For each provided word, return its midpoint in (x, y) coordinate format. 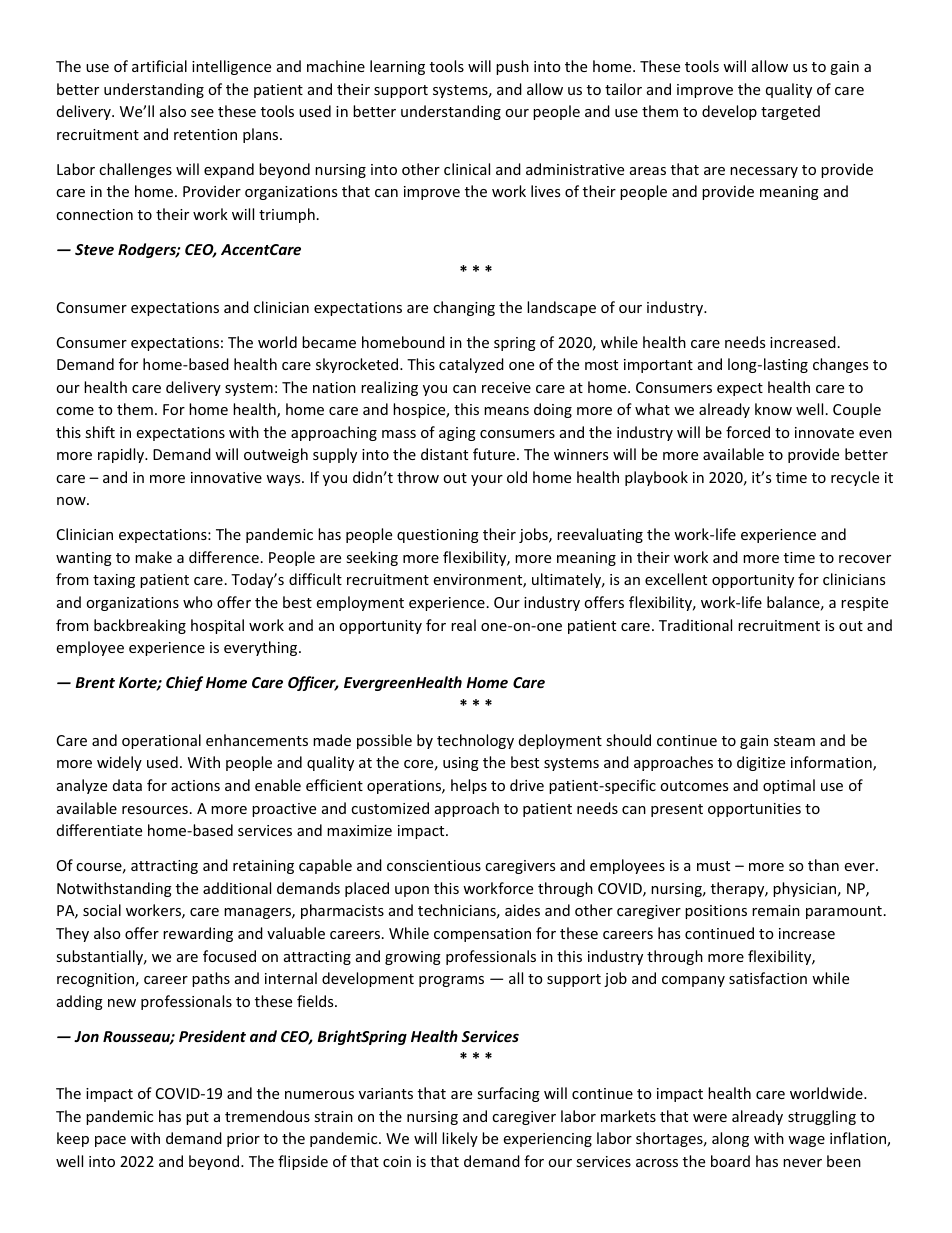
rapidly (122, 455)
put (197, 1118)
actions (195, 785)
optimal (789, 786)
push (512, 67)
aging (457, 434)
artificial (159, 66)
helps (469, 786)
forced (748, 432)
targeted (790, 112)
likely (460, 1139)
